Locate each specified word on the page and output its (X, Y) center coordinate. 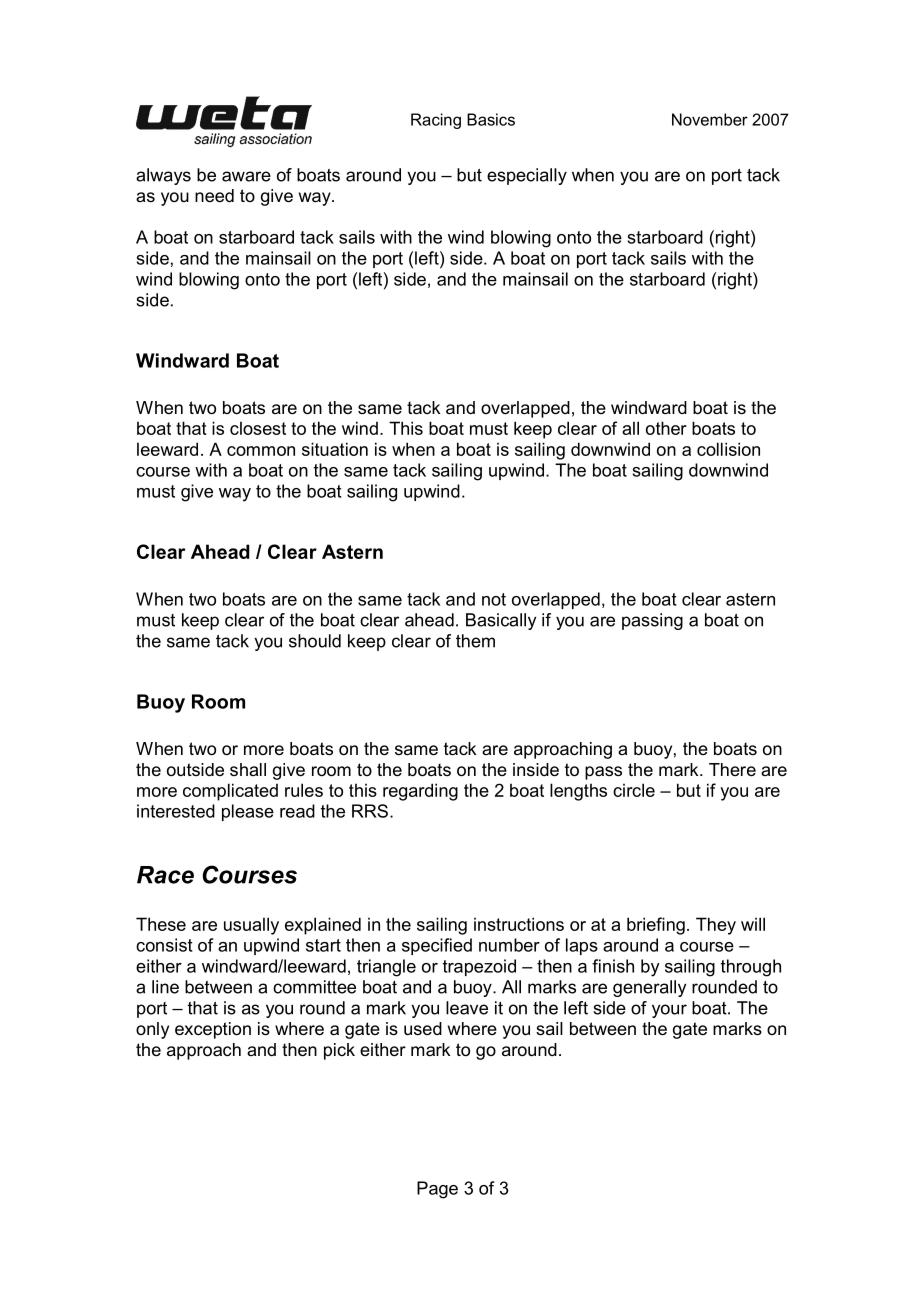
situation (335, 449)
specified (437, 946)
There (732, 769)
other (666, 428)
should (315, 641)
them (475, 641)
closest (258, 428)
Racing (436, 121)
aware (246, 176)
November (710, 119)
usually (251, 926)
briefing (656, 926)
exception (213, 1030)
